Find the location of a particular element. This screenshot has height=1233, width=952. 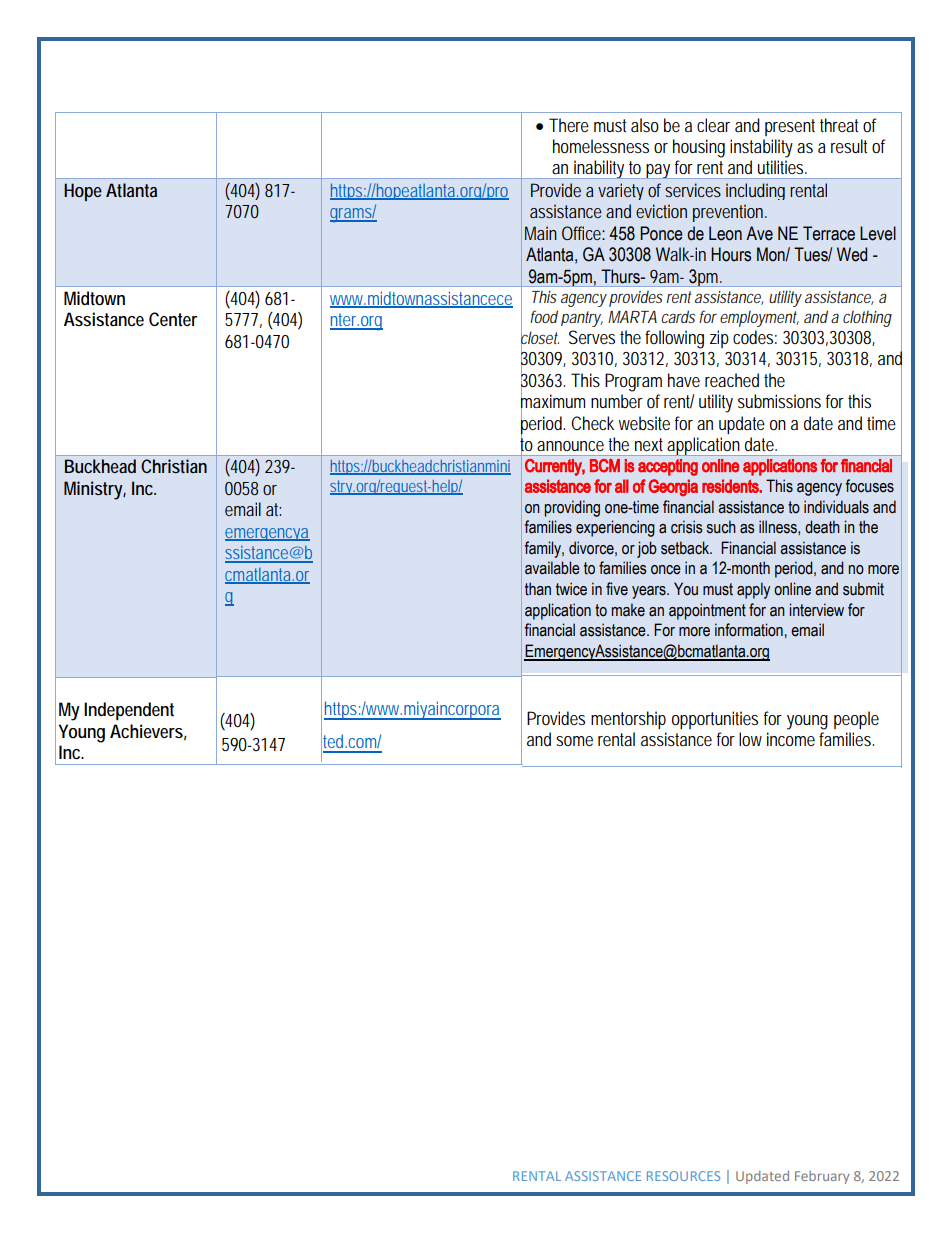

information is located at coordinates (749, 630).
